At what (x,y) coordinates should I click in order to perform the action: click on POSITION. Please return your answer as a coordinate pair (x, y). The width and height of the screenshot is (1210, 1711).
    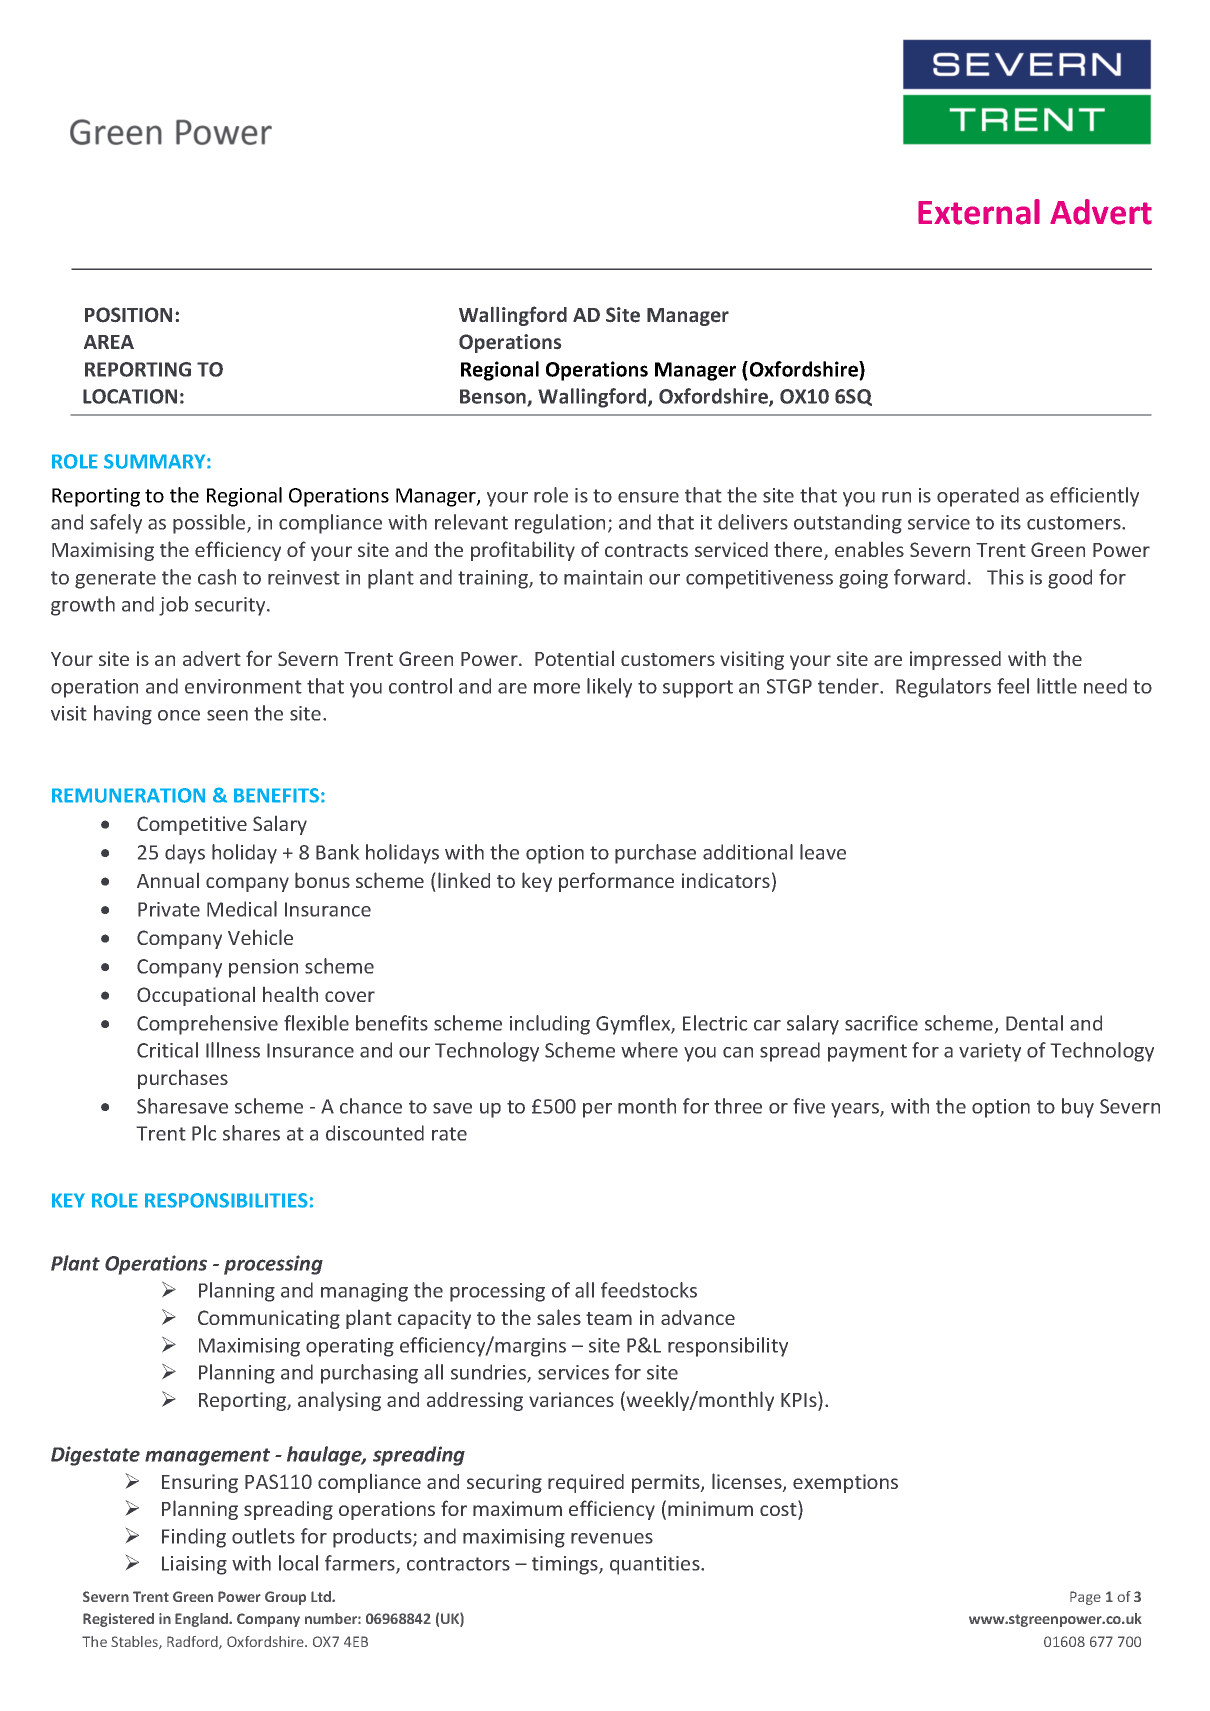
    Looking at the image, I should click on (128, 315).
